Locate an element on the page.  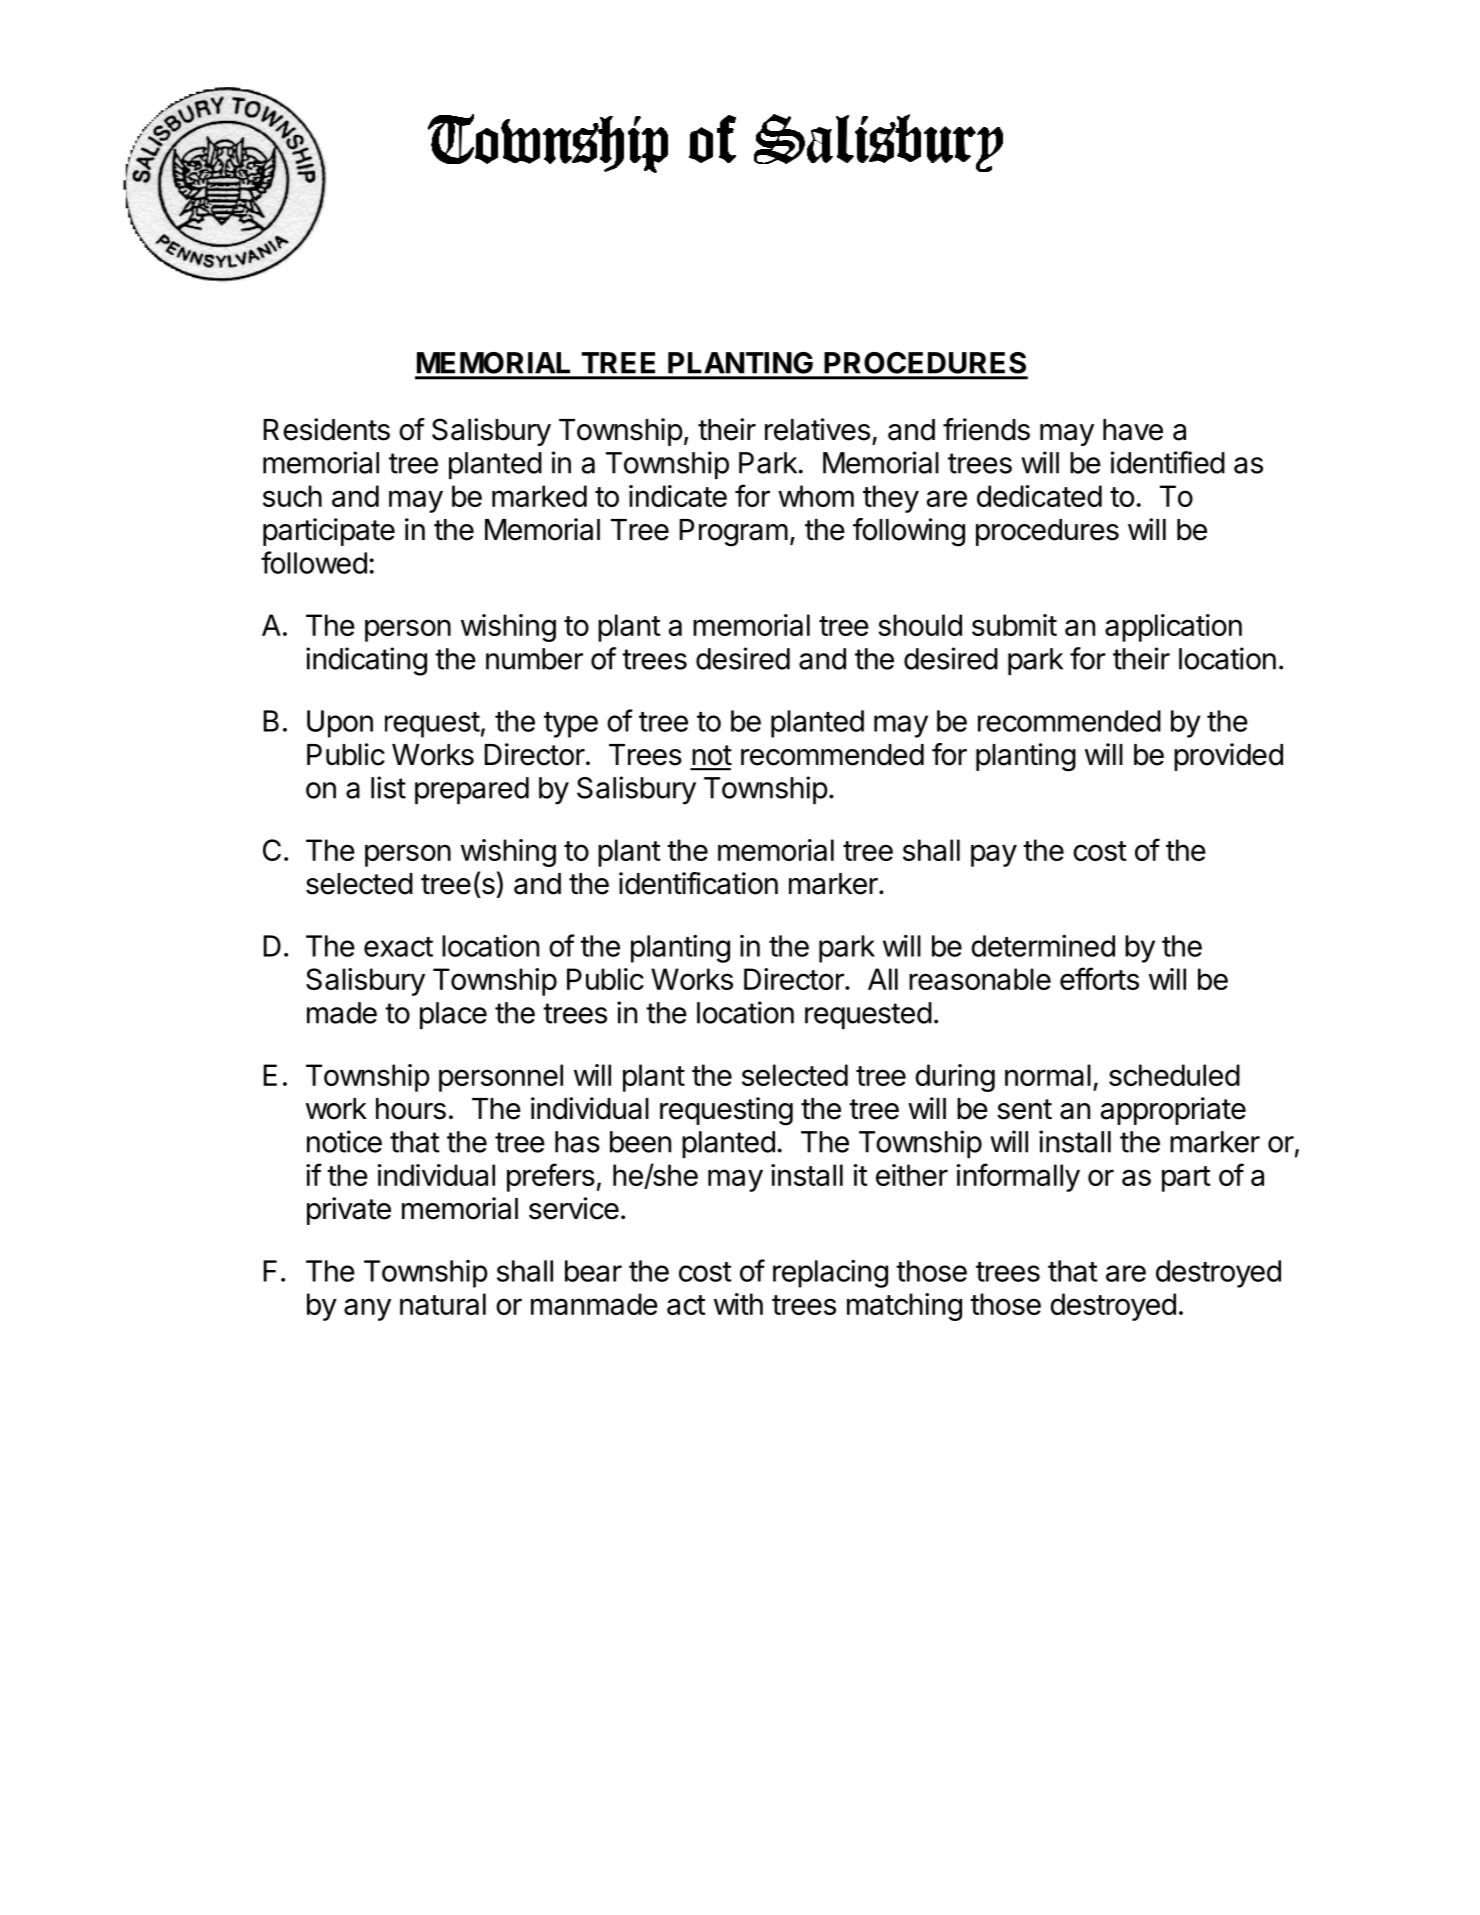
exact is located at coordinates (398, 947).
